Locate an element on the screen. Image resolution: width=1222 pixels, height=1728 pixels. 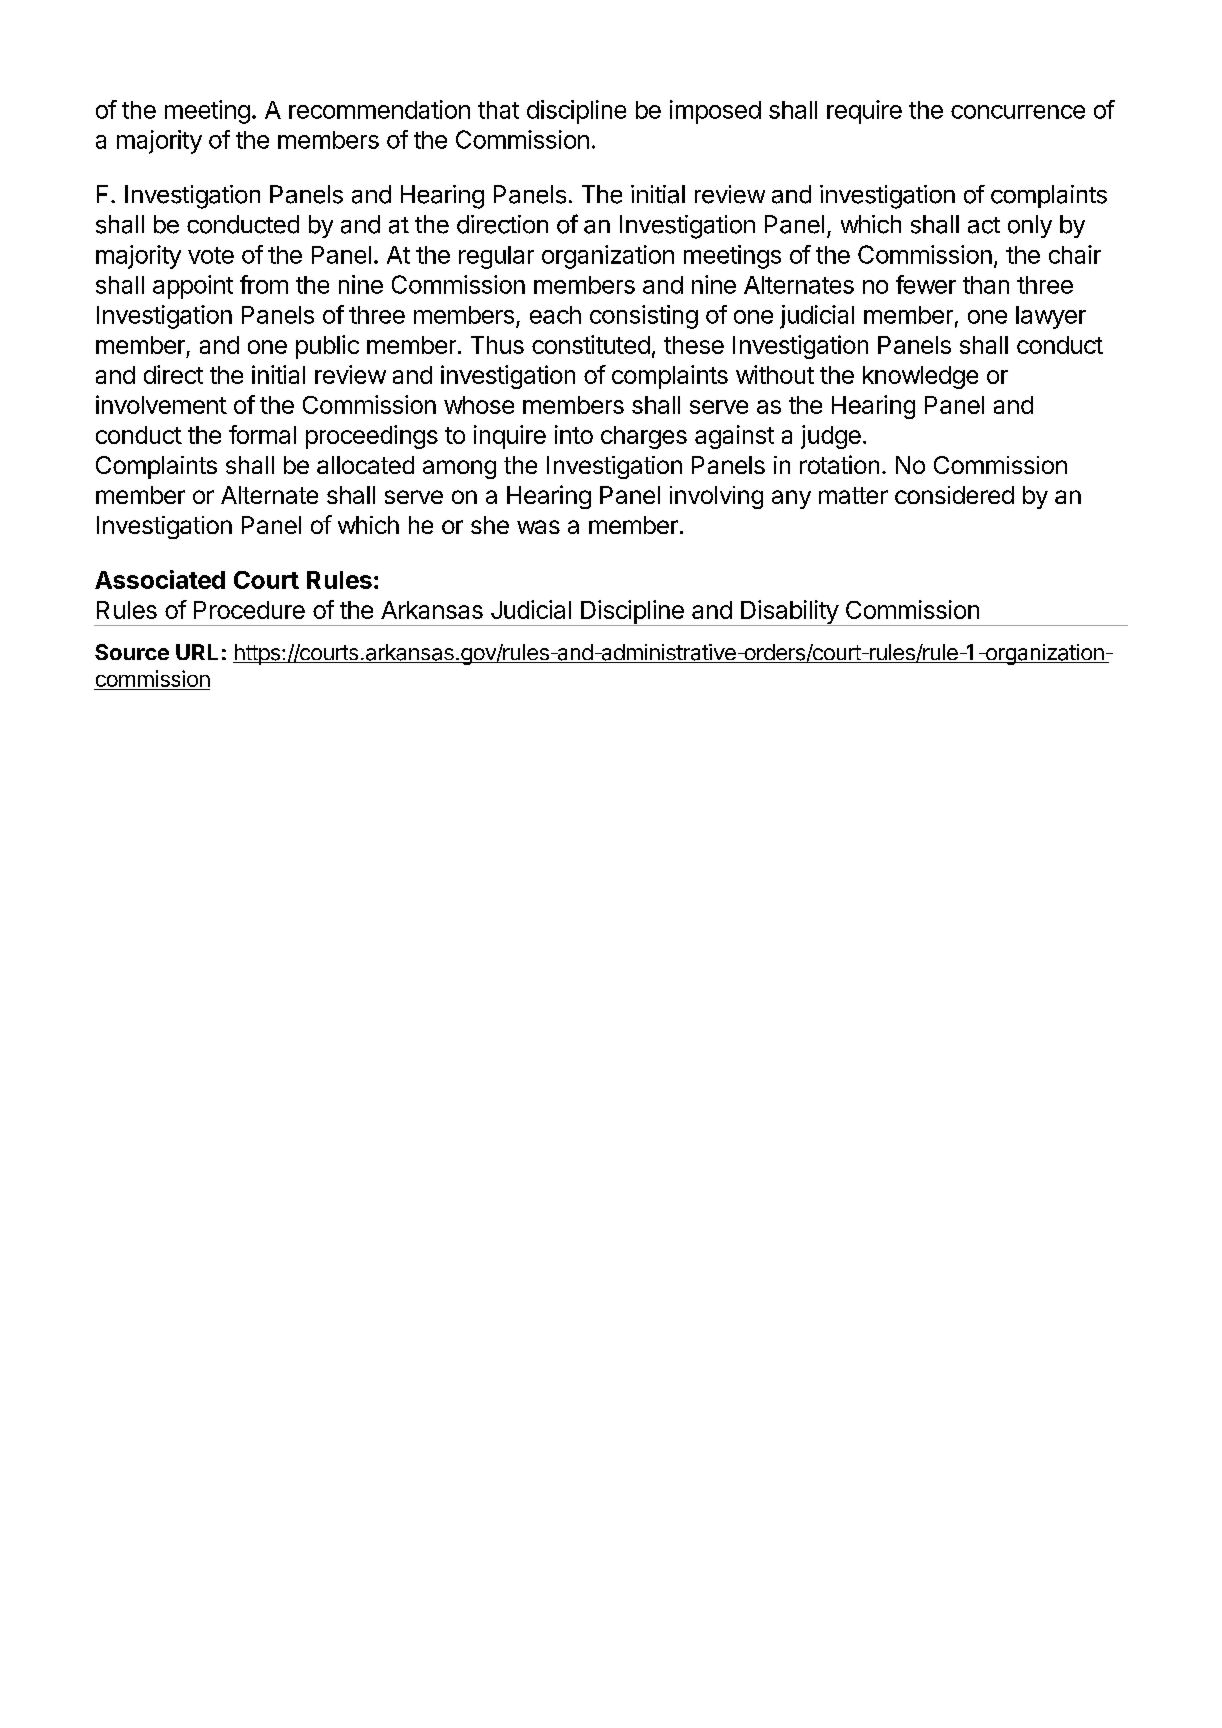
involvement is located at coordinates (161, 404).
